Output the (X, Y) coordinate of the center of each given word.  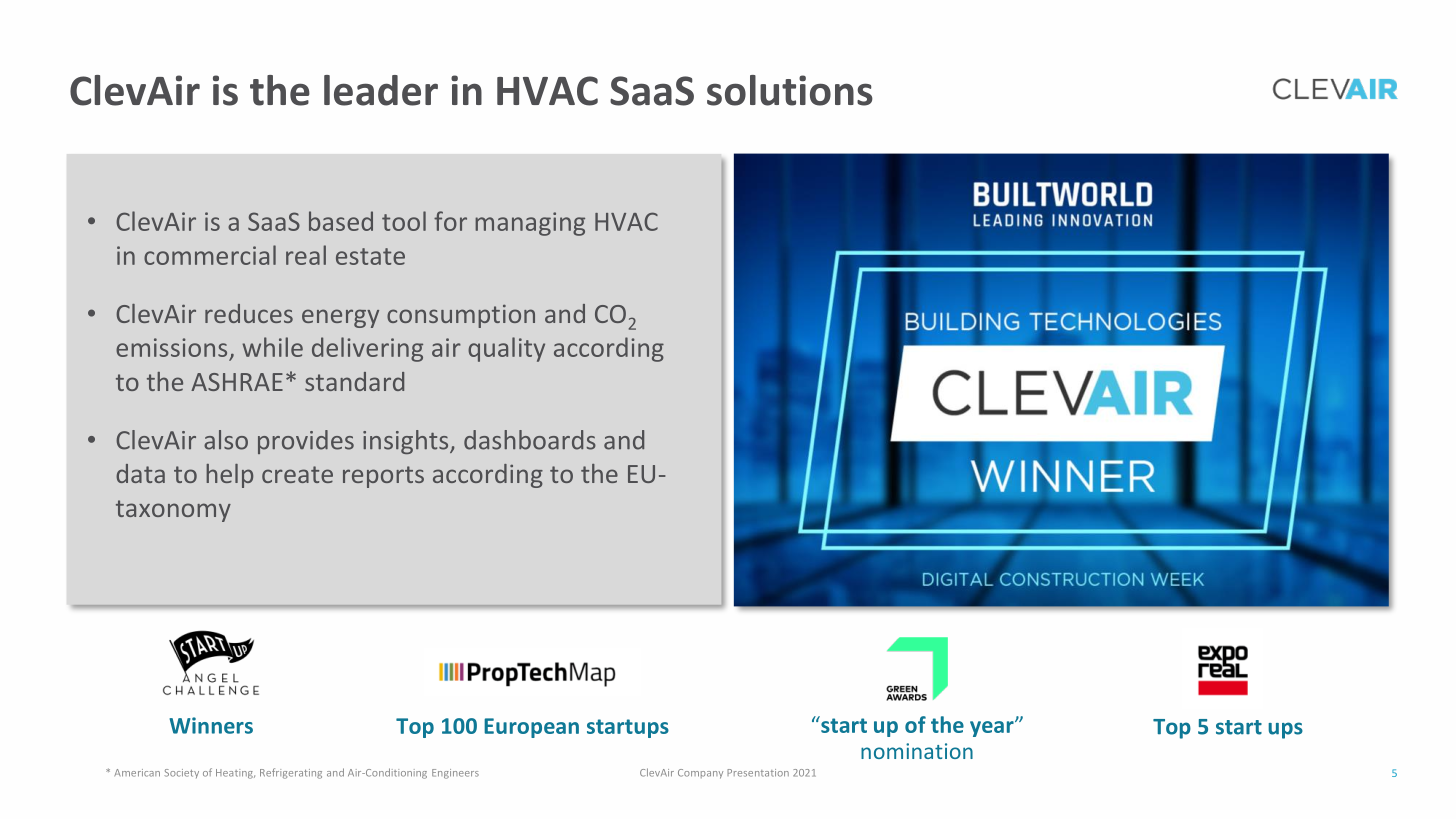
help (229, 476)
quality (506, 349)
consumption (461, 316)
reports (383, 477)
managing (530, 224)
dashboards (530, 440)
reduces (249, 313)
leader (381, 90)
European (531, 728)
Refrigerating (291, 773)
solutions (790, 90)
